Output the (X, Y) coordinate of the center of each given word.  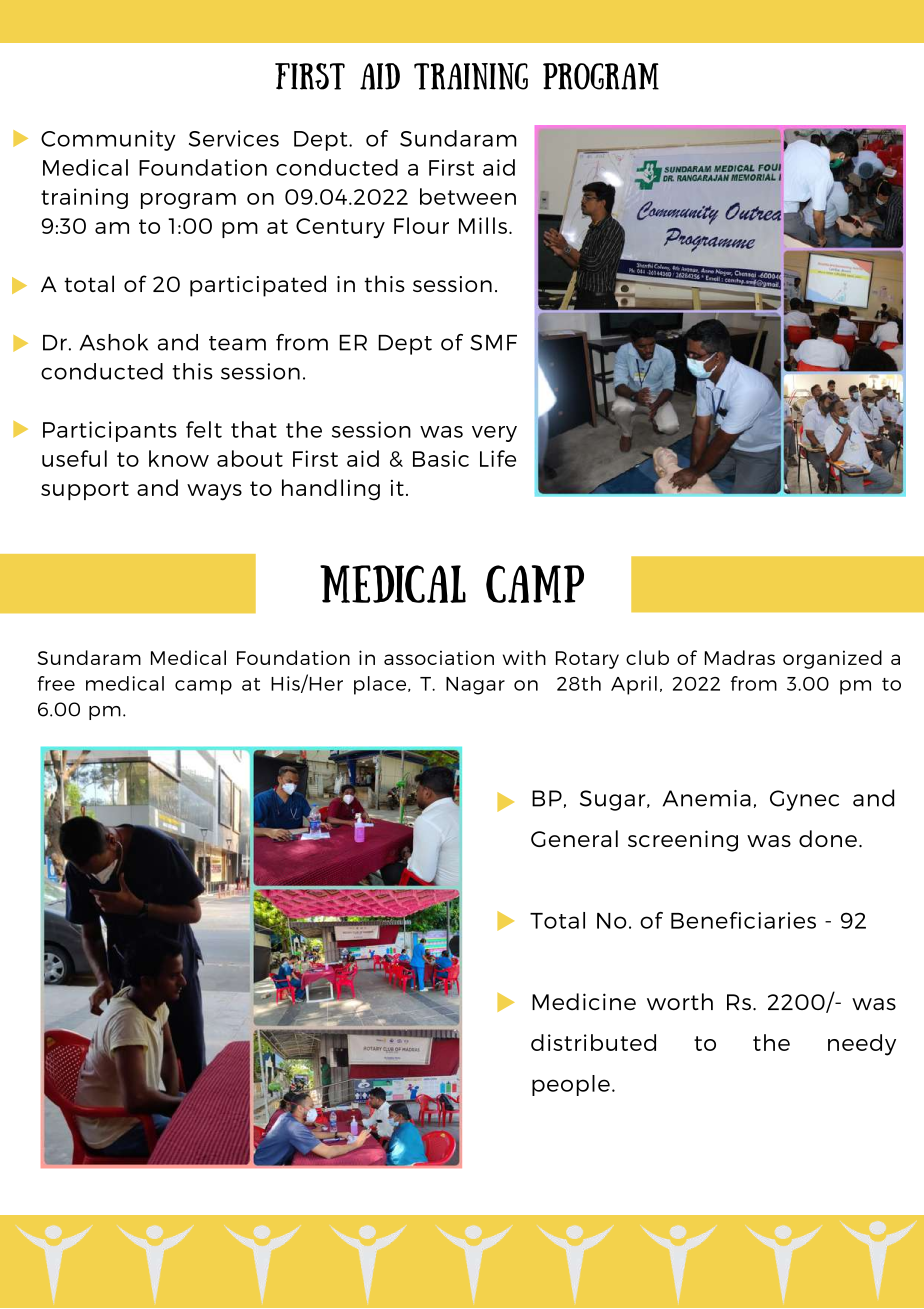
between (468, 196)
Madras (740, 657)
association (439, 657)
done (828, 838)
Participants (110, 431)
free (56, 683)
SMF (493, 342)
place (381, 685)
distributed (593, 1042)
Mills (483, 225)
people (571, 1085)
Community (108, 140)
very (494, 434)
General (574, 838)
